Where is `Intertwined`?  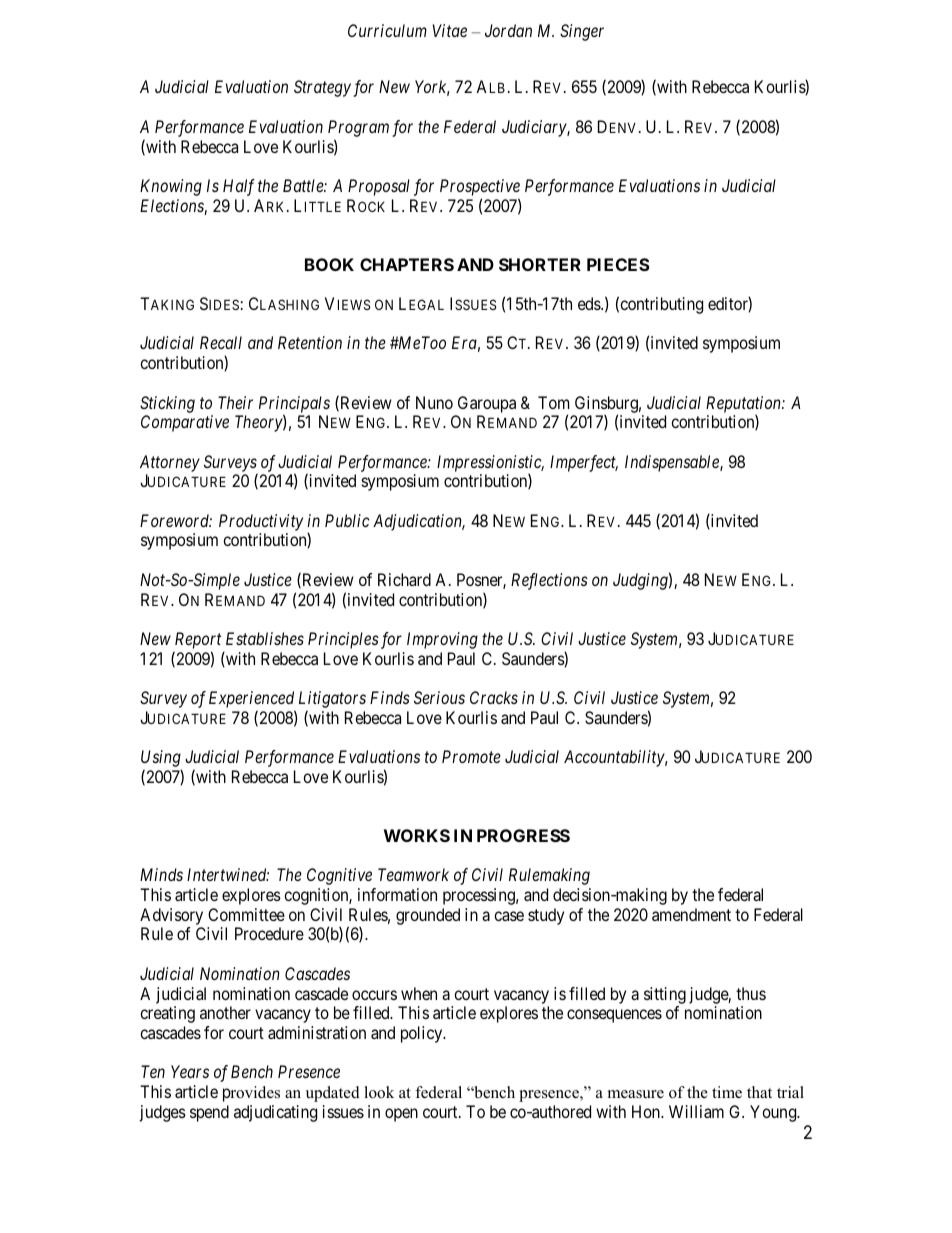
Intertwined is located at coordinates (228, 874).
